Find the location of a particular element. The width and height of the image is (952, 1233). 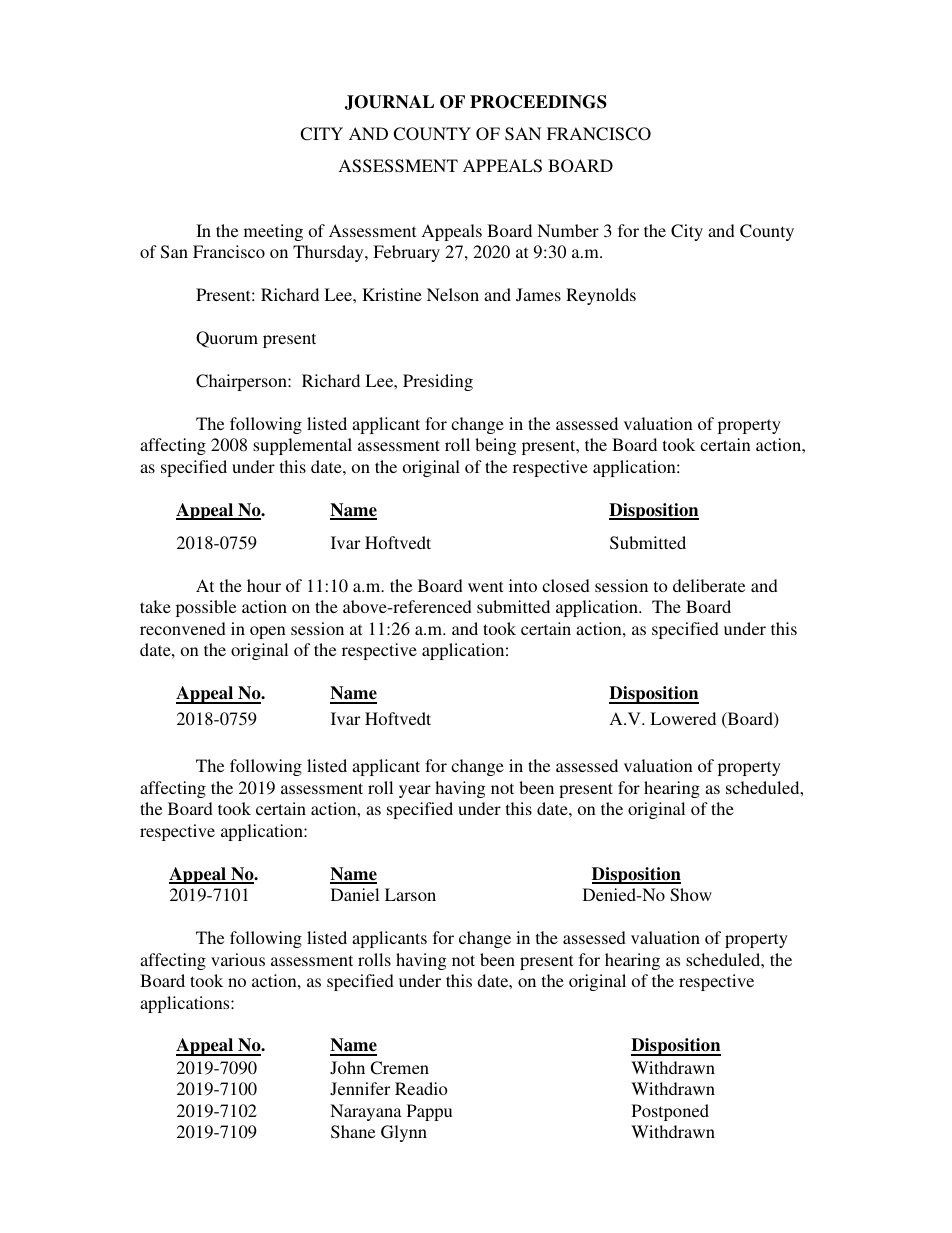

JOURNAL is located at coordinates (389, 102).
